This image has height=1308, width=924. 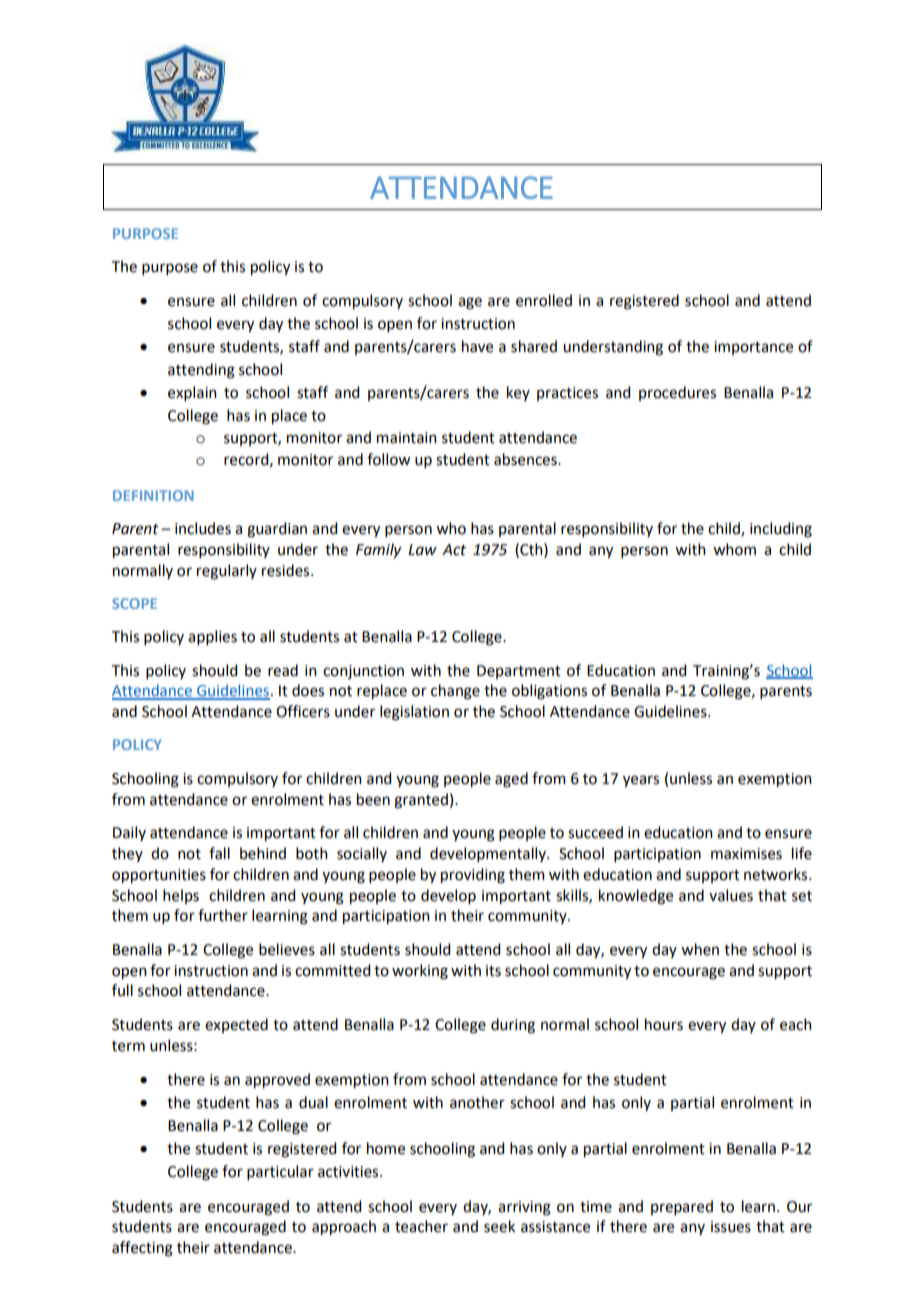 I want to click on hours, so click(x=664, y=1024).
